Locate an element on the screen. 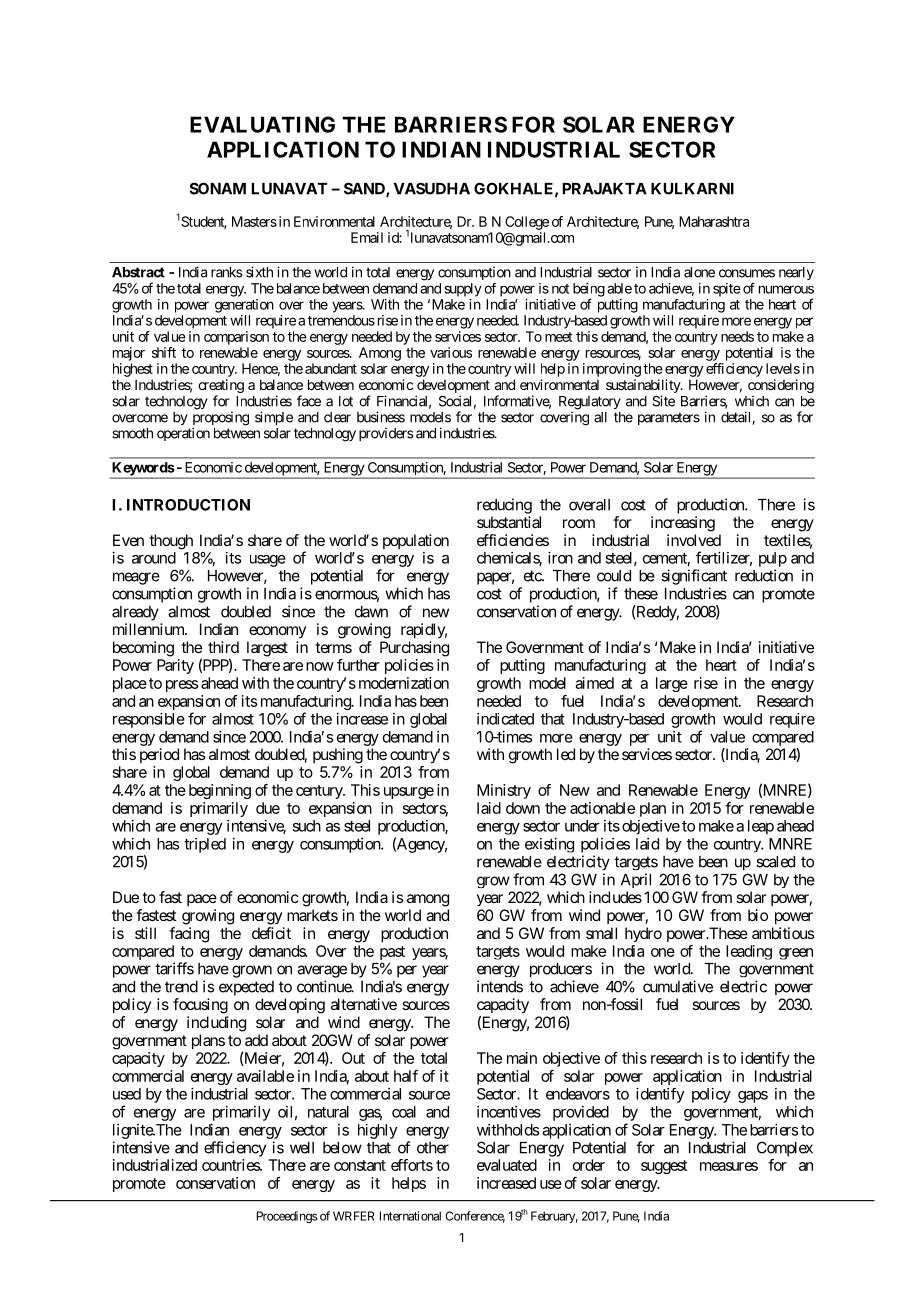 This screenshot has width=924, height=1308. EVALUATING is located at coordinates (262, 124).
